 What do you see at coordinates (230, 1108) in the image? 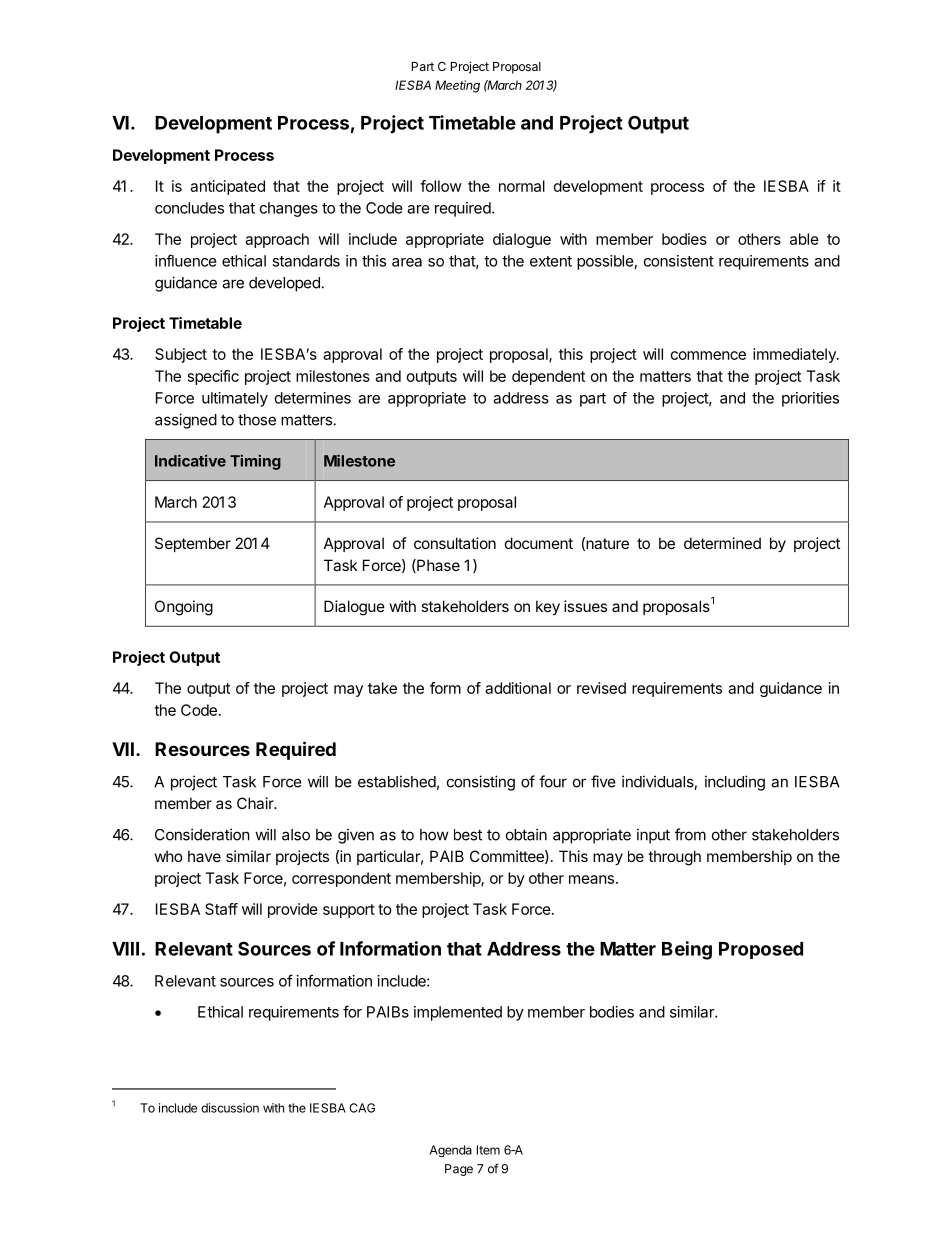
I see `discussion` at bounding box center [230, 1108].
